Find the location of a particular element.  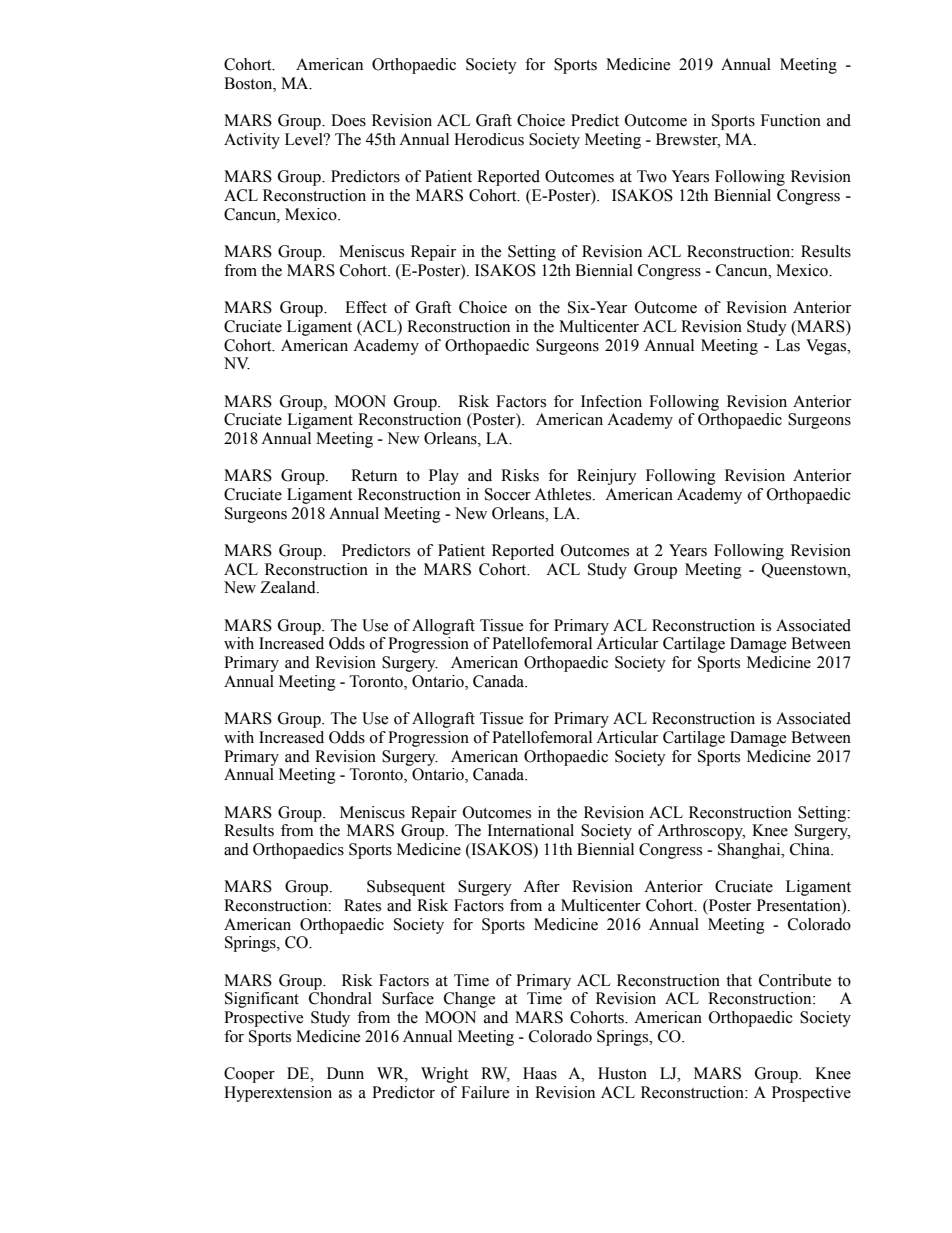

Function is located at coordinates (791, 120).
